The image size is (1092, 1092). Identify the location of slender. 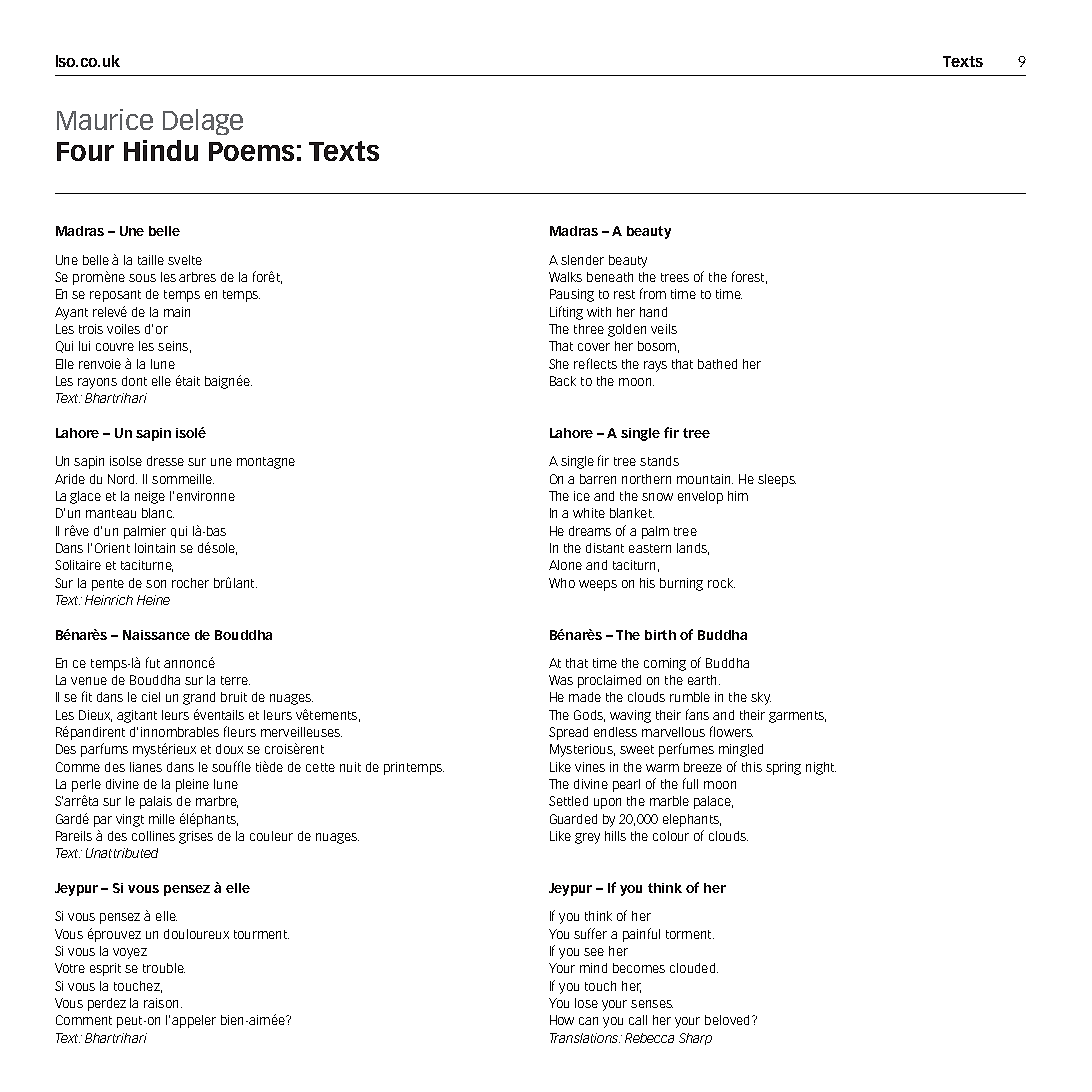
(582, 260).
